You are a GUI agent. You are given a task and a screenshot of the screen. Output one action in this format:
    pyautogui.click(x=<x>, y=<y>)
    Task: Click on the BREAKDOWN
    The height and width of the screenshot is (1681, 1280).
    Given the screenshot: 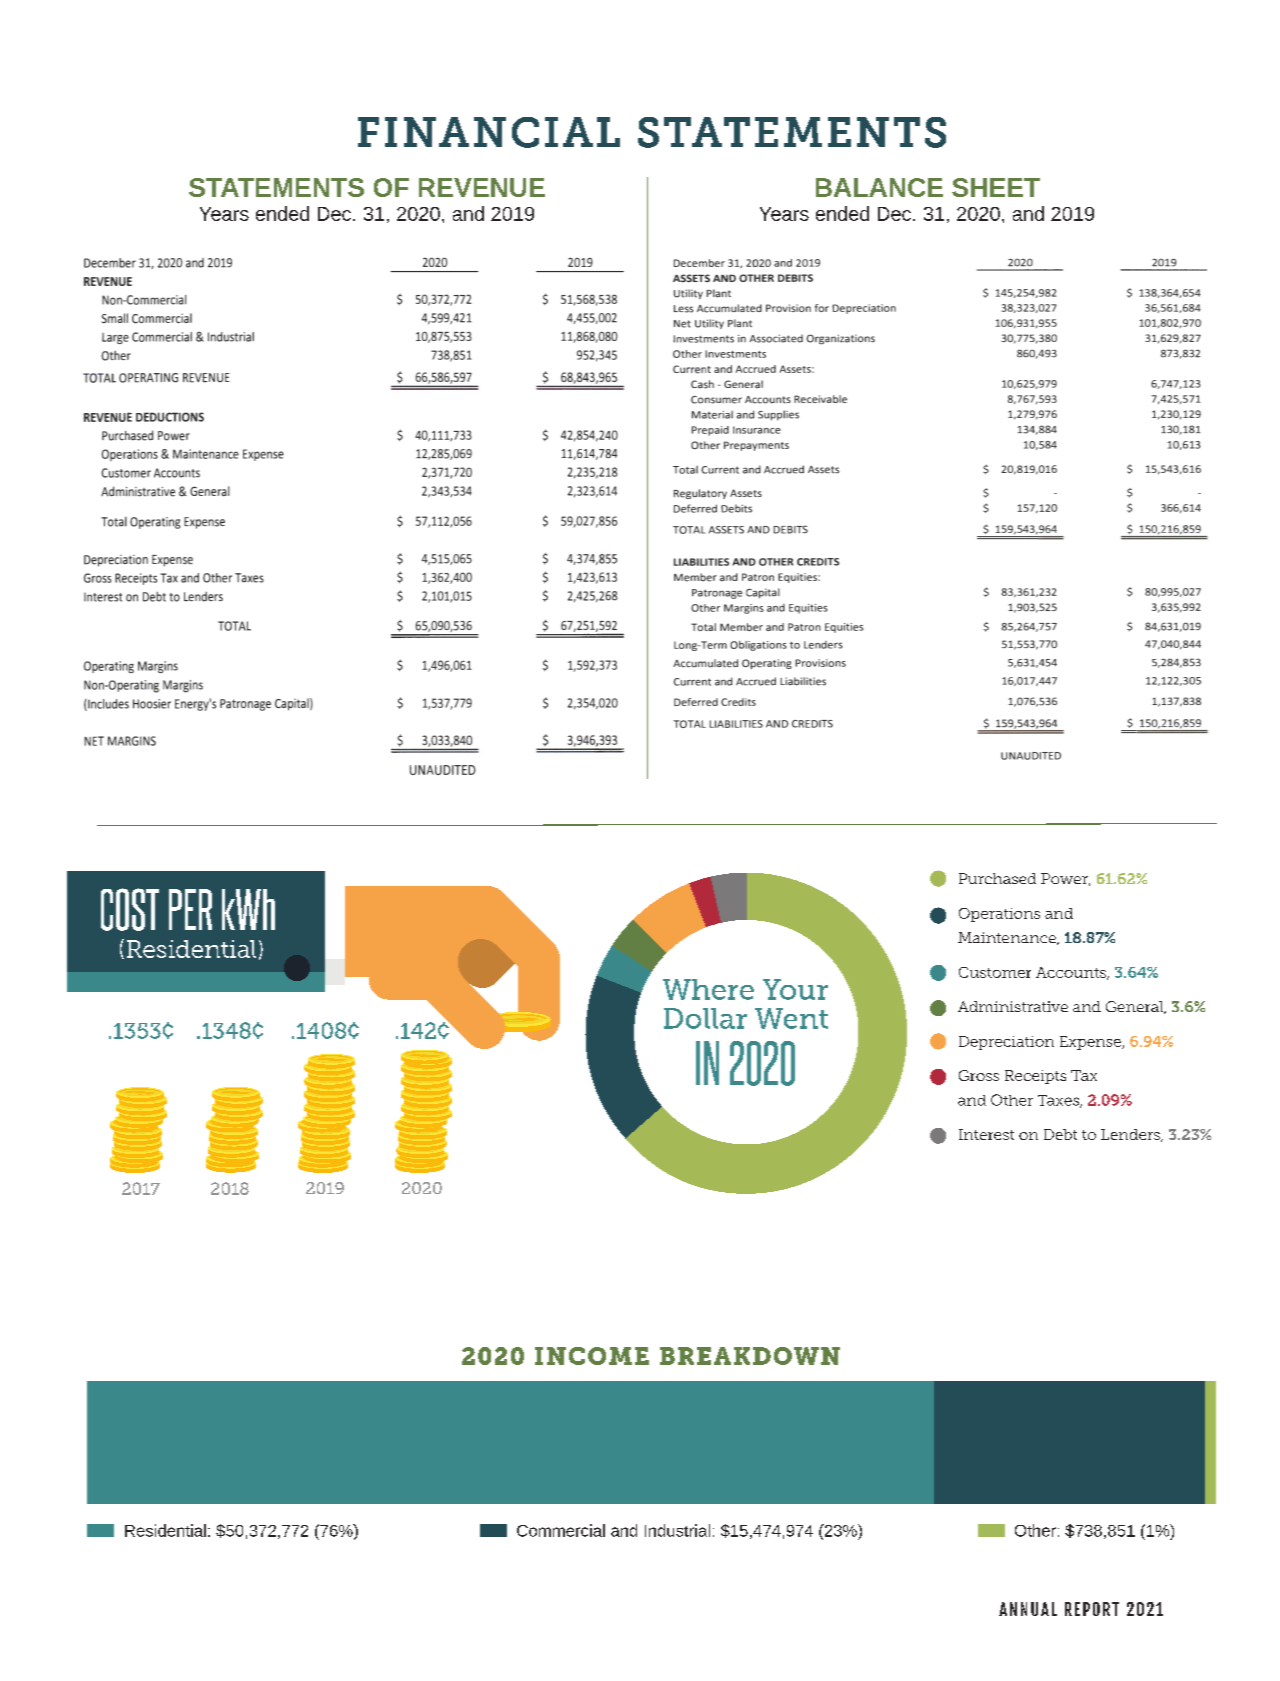 What is the action you would take?
    pyautogui.click(x=750, y=1356)
